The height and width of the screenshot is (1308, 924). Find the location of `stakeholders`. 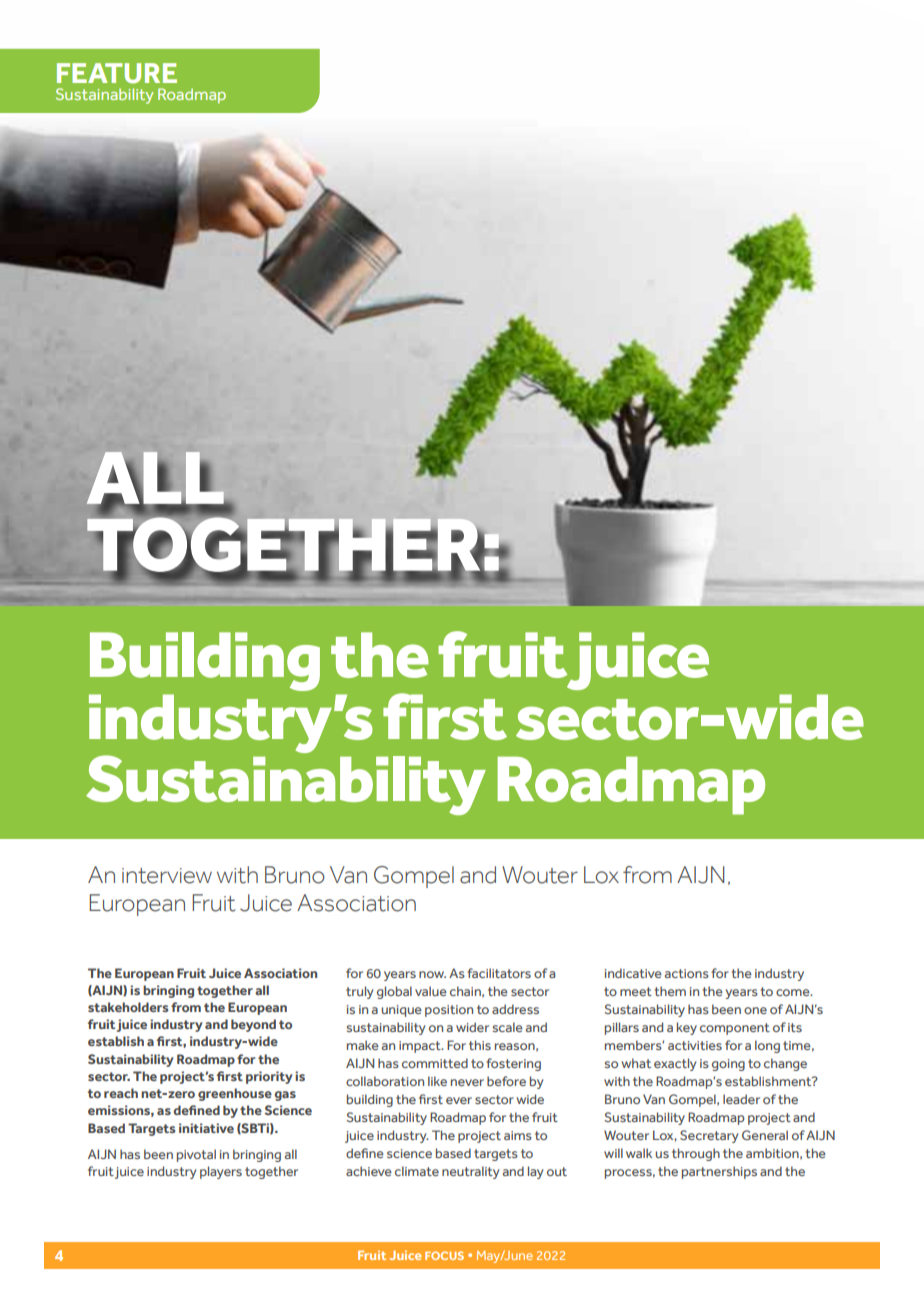

stakeholders is located at coordinates (128, 1007).
